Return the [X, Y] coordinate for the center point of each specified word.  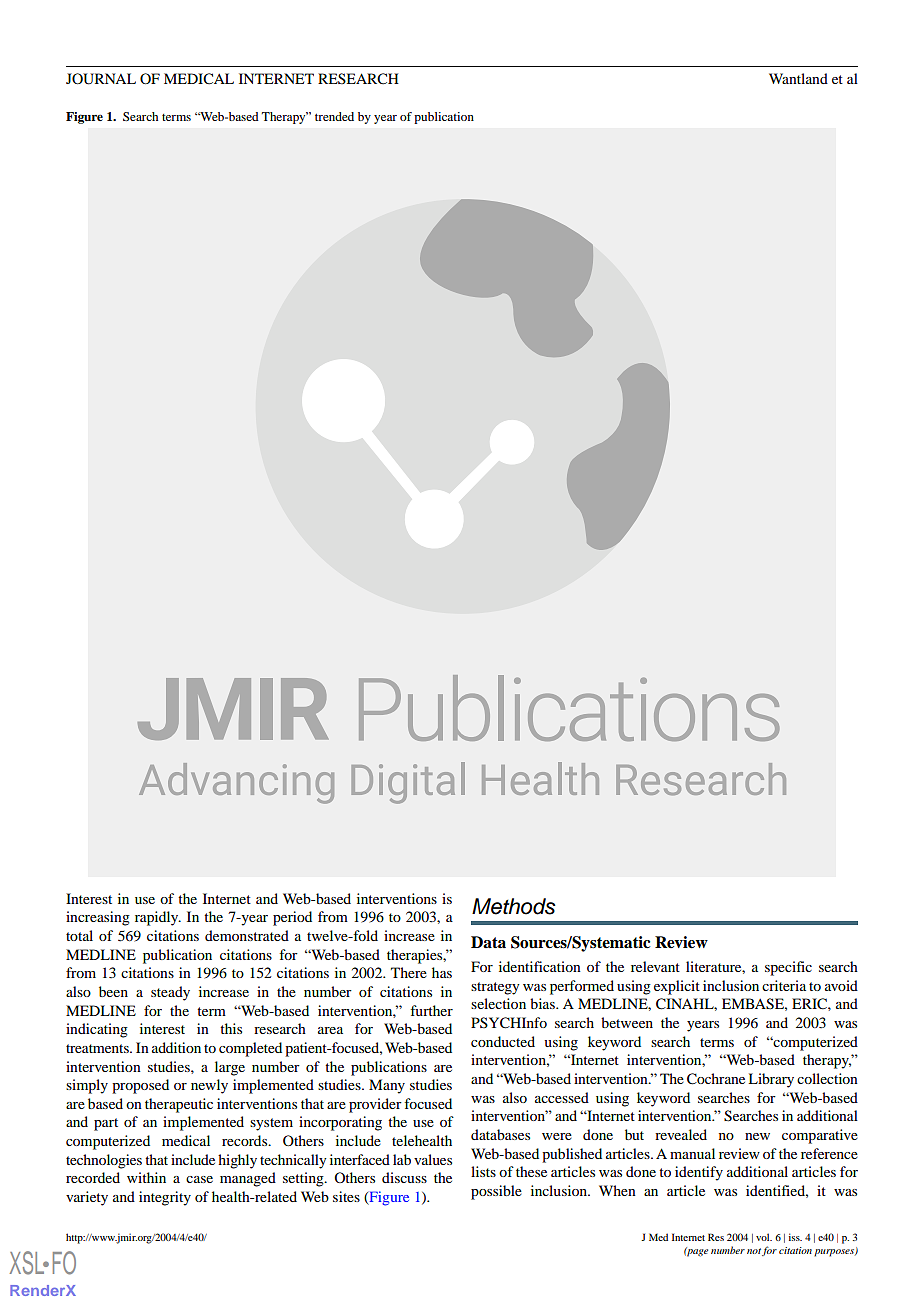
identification [540, 966]
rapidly [158, 918]
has [442, 972]
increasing [98, 918]
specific [788, 968]
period [292, 918]
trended [334, 116]
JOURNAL [101, 79]
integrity [165, 1198]
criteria [784, 985]
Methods [514, 906]
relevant [655, 966]
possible [496, 1192]
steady [170, 993]
